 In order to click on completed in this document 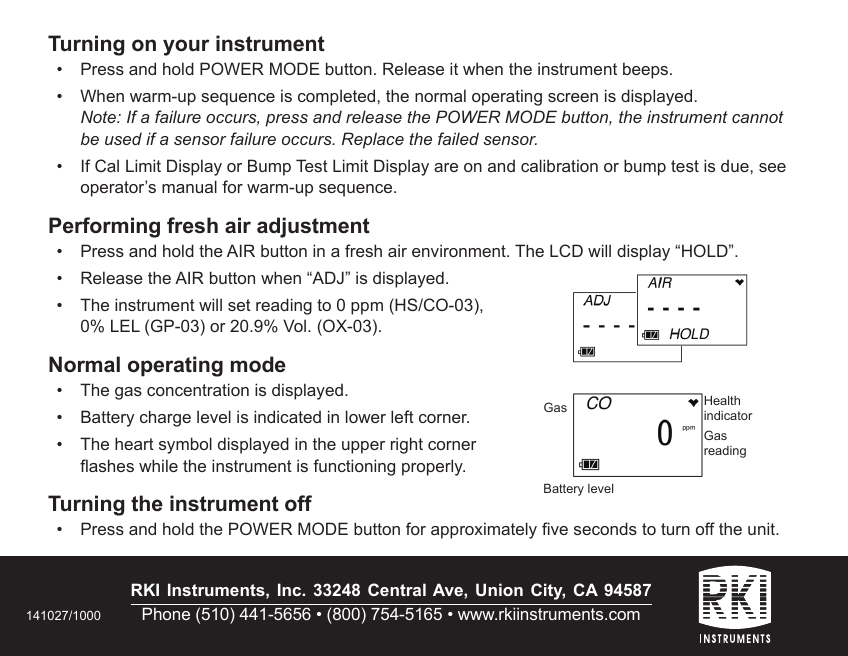, I will do `click(338, 97)`.
